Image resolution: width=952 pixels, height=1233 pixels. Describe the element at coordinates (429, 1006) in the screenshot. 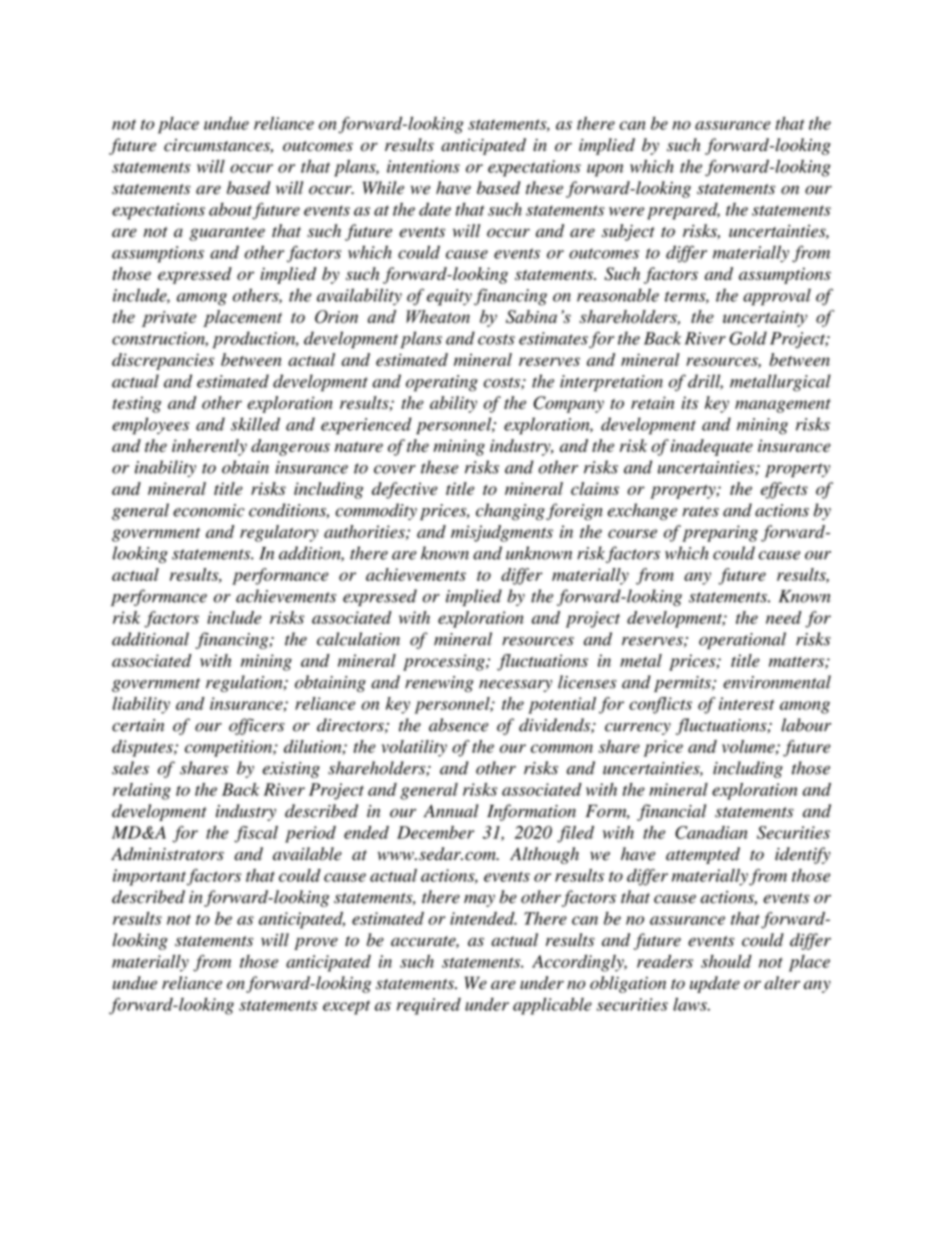

I see `required` at that location.
